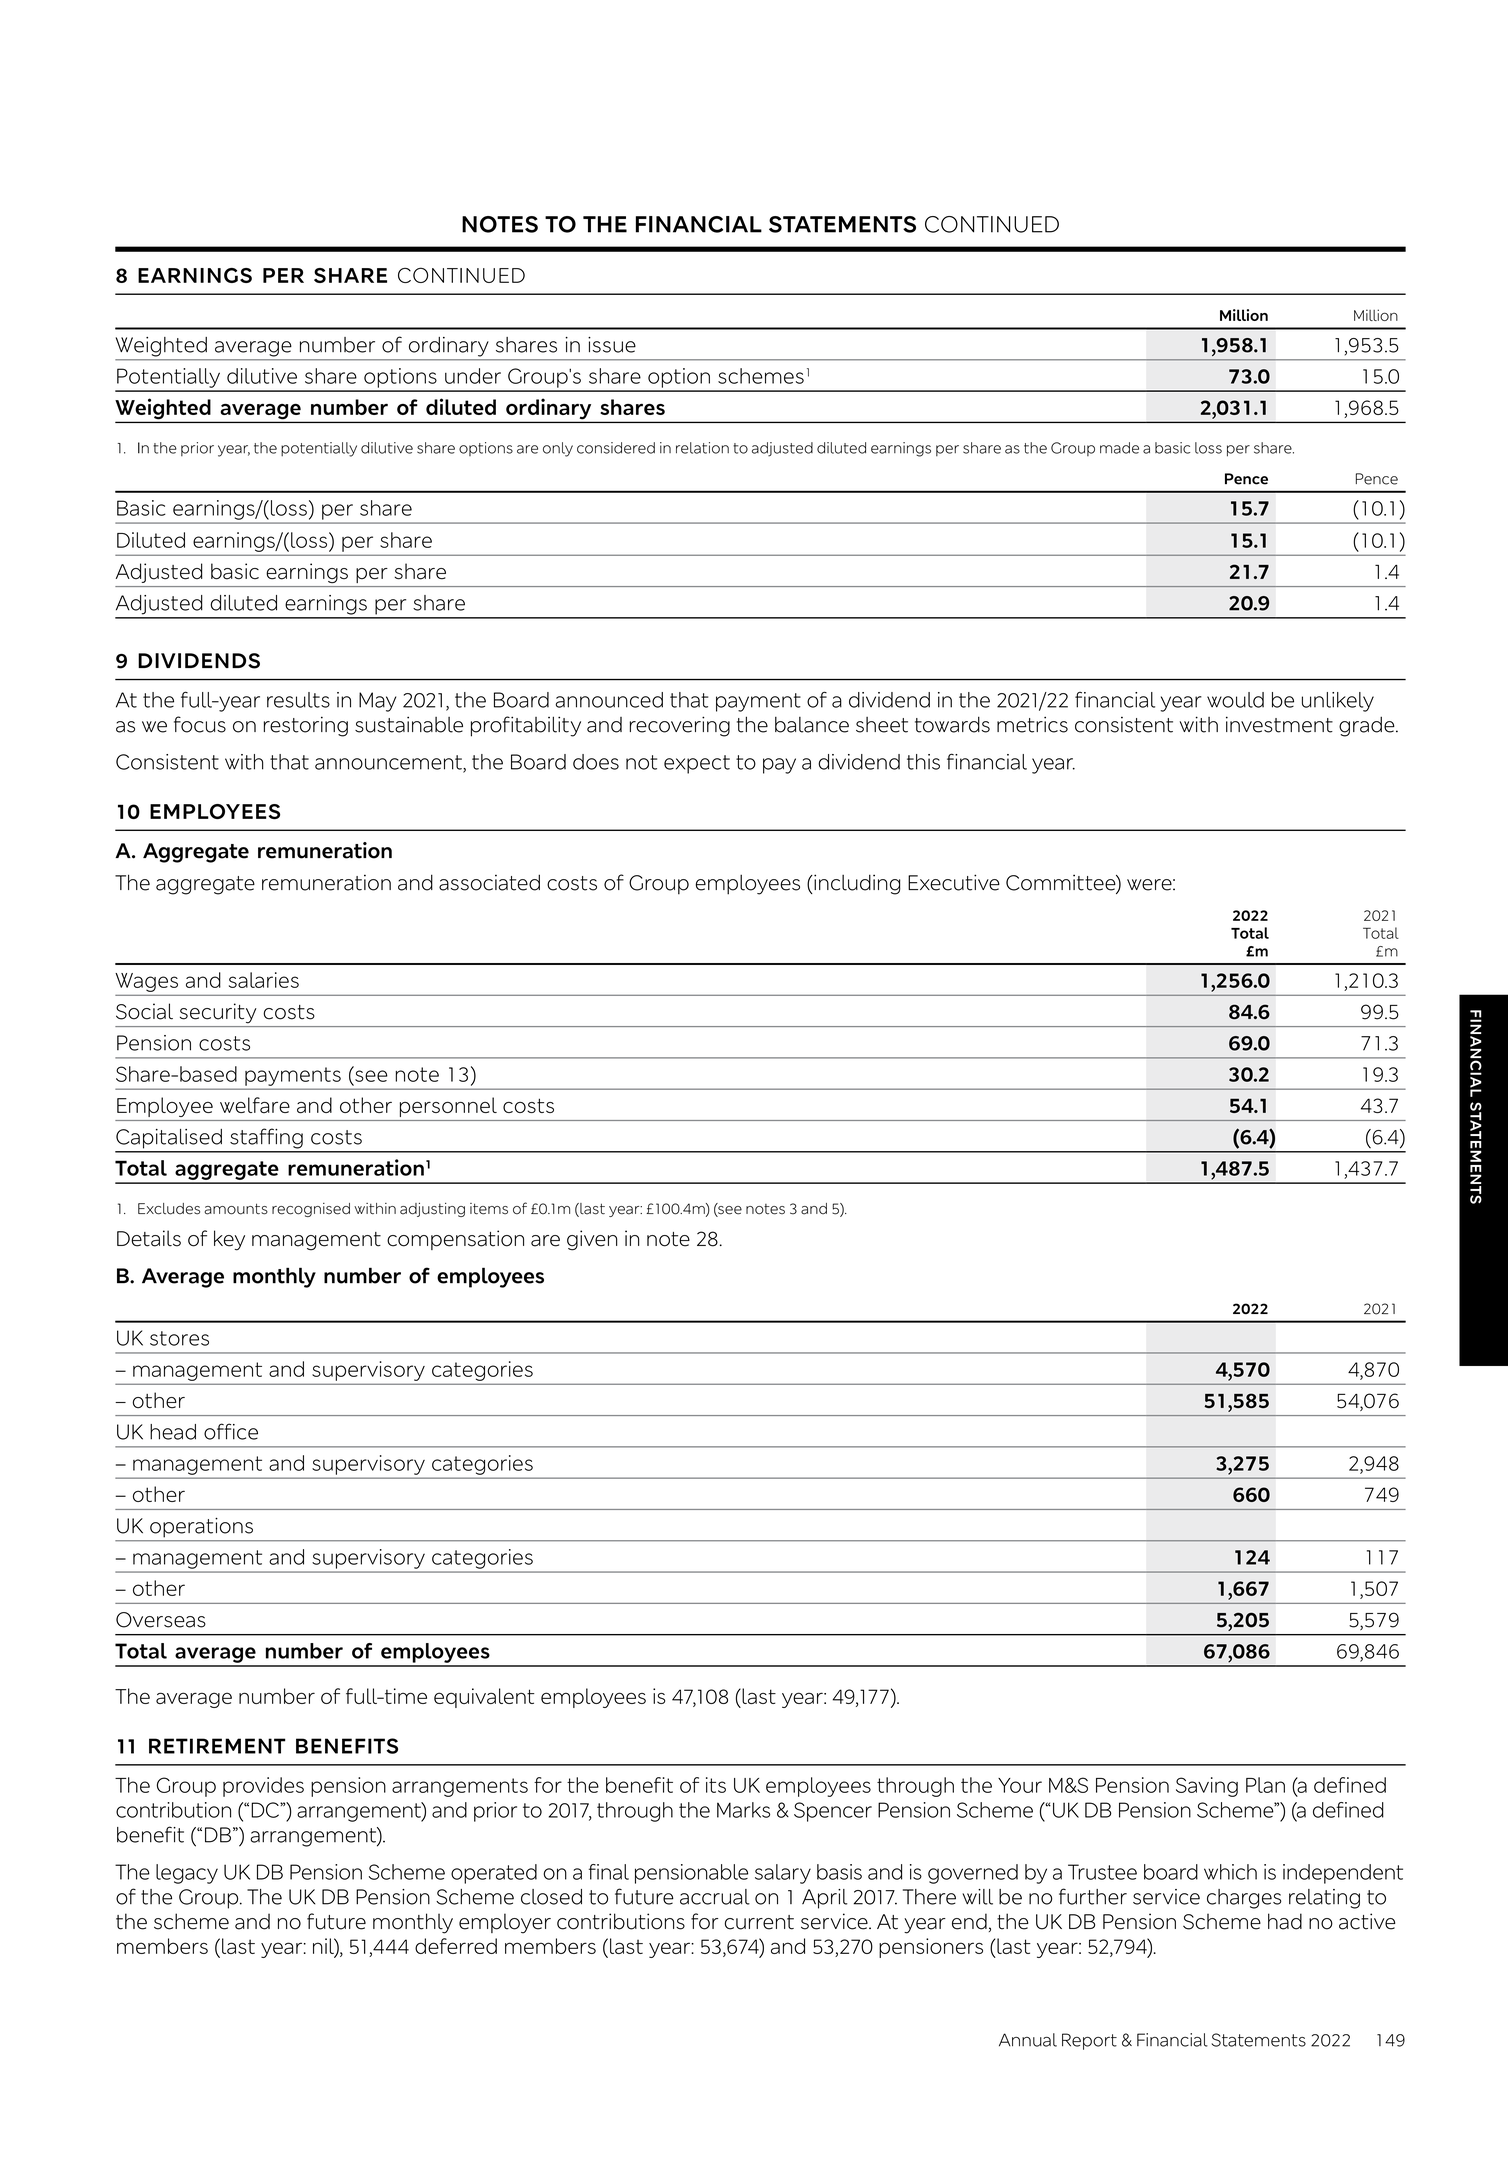 Image resolution: width=1508 pixels, height=2157 pixels. I want to click on Executive, so click(954, 882).
